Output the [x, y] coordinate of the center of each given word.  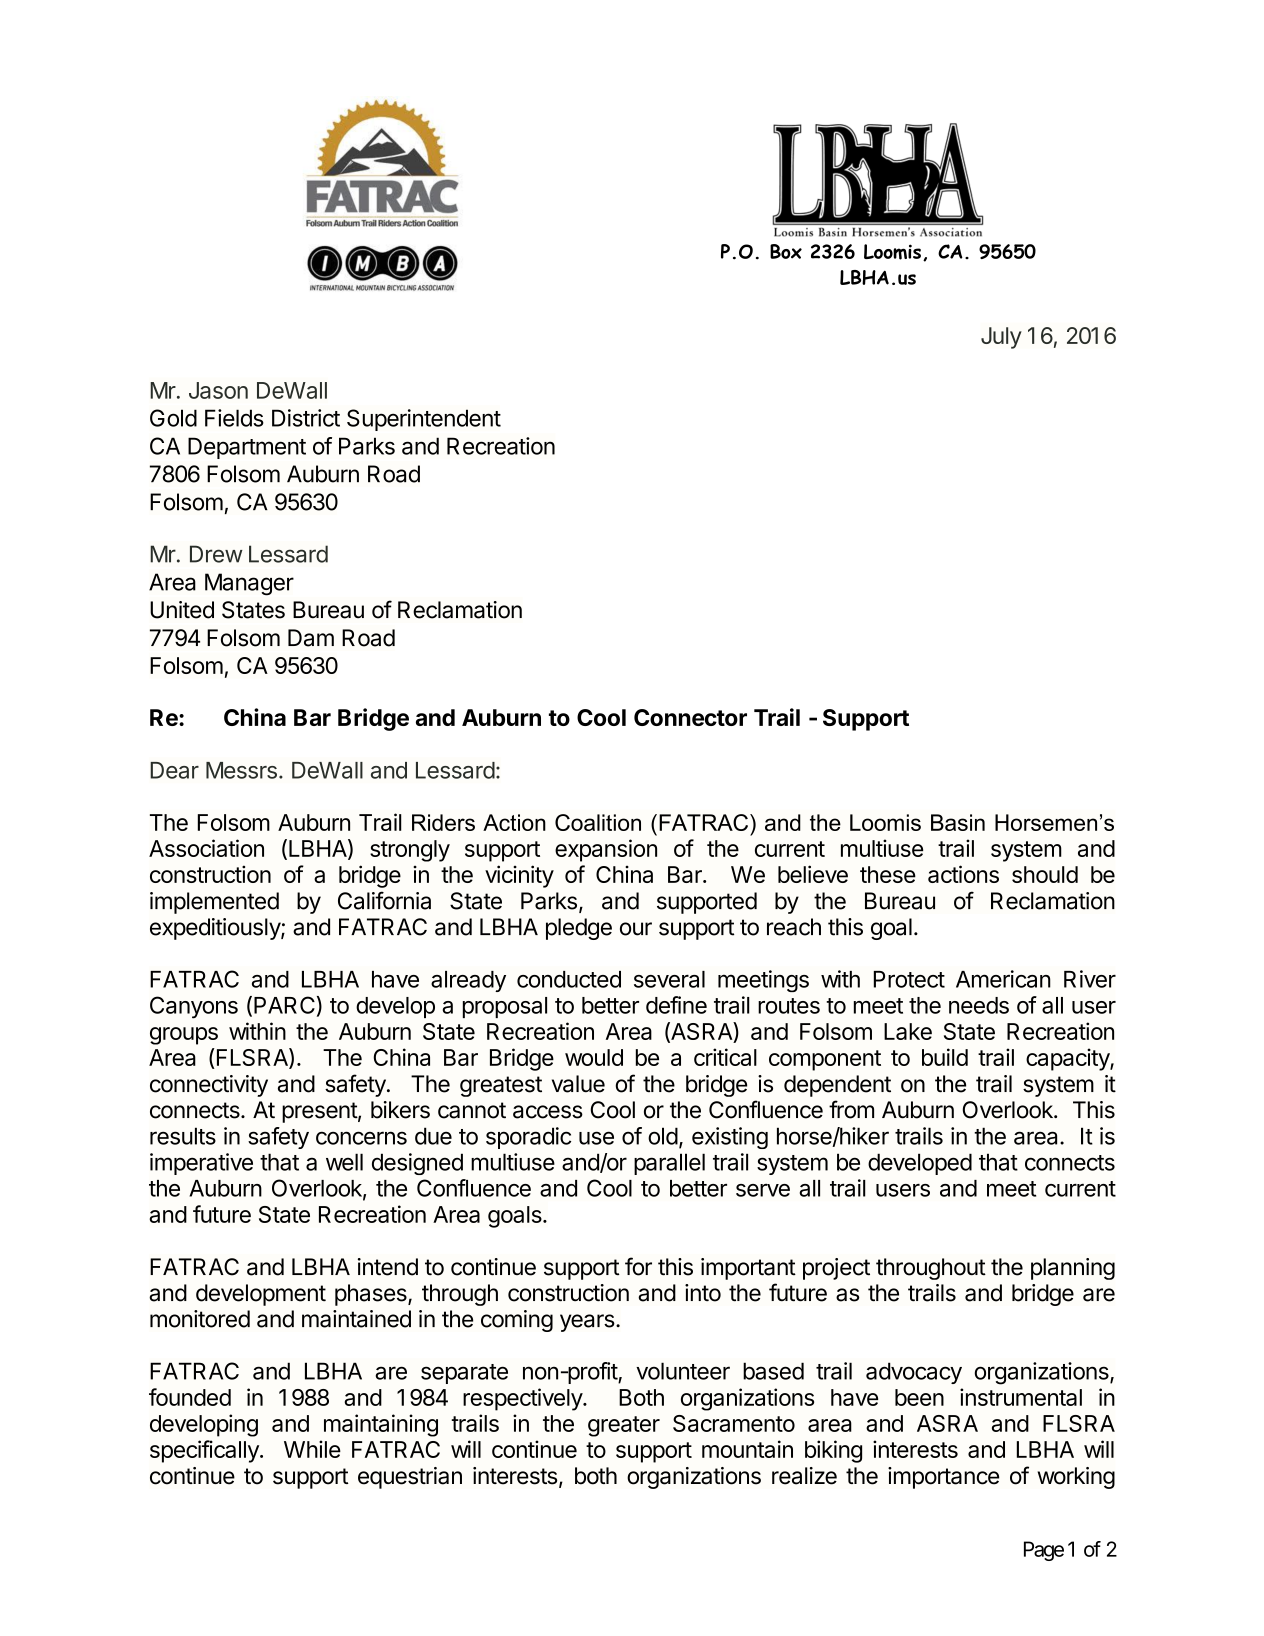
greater [624, 1426]
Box [786, 251]
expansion [606, 850]
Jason [218, 390]
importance [943, 1478]
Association [206, 848]
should [1045, 874]
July [1001, 338]
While [312, 1449]
